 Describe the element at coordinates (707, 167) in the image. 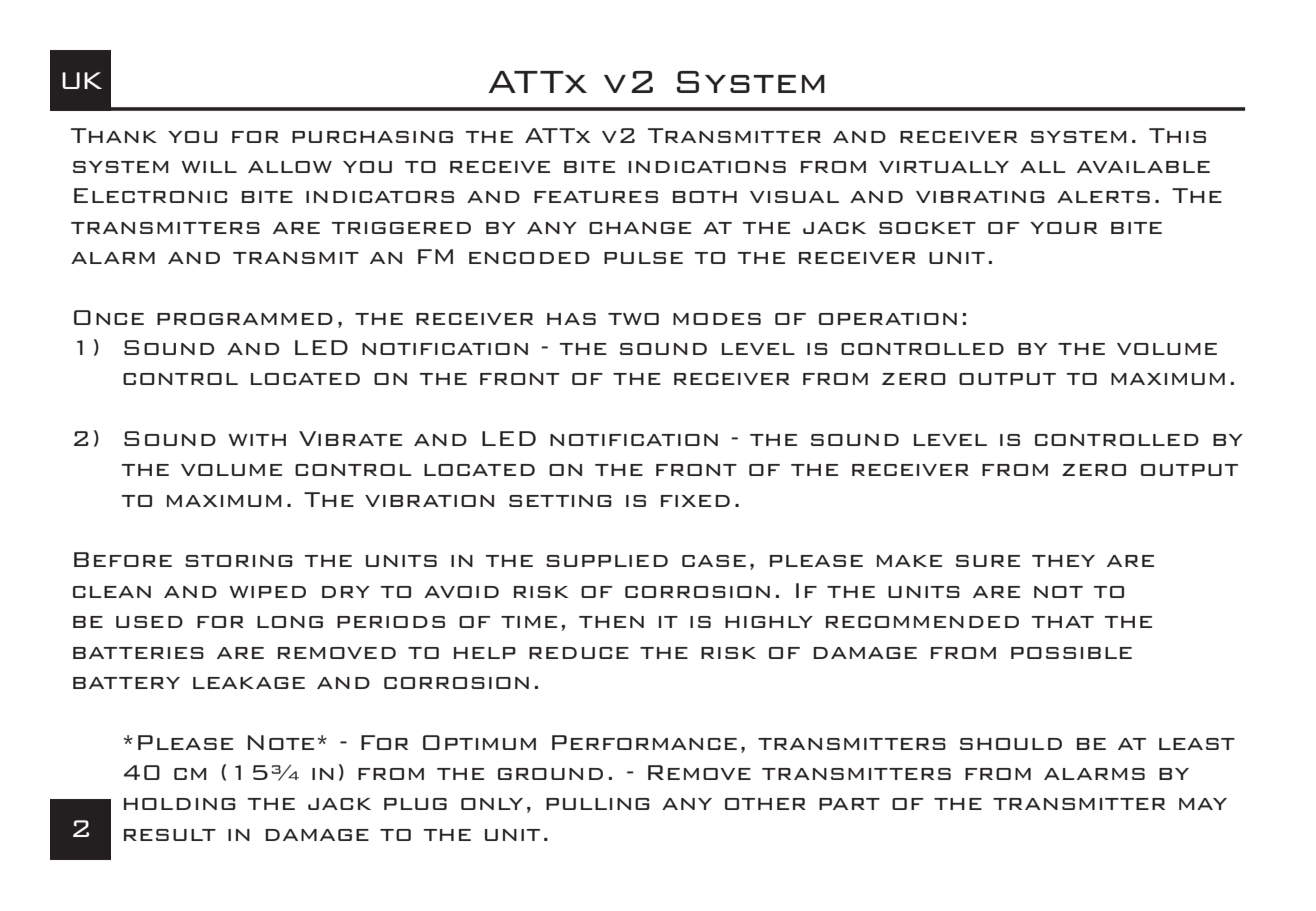

I see `indications` at that location.
